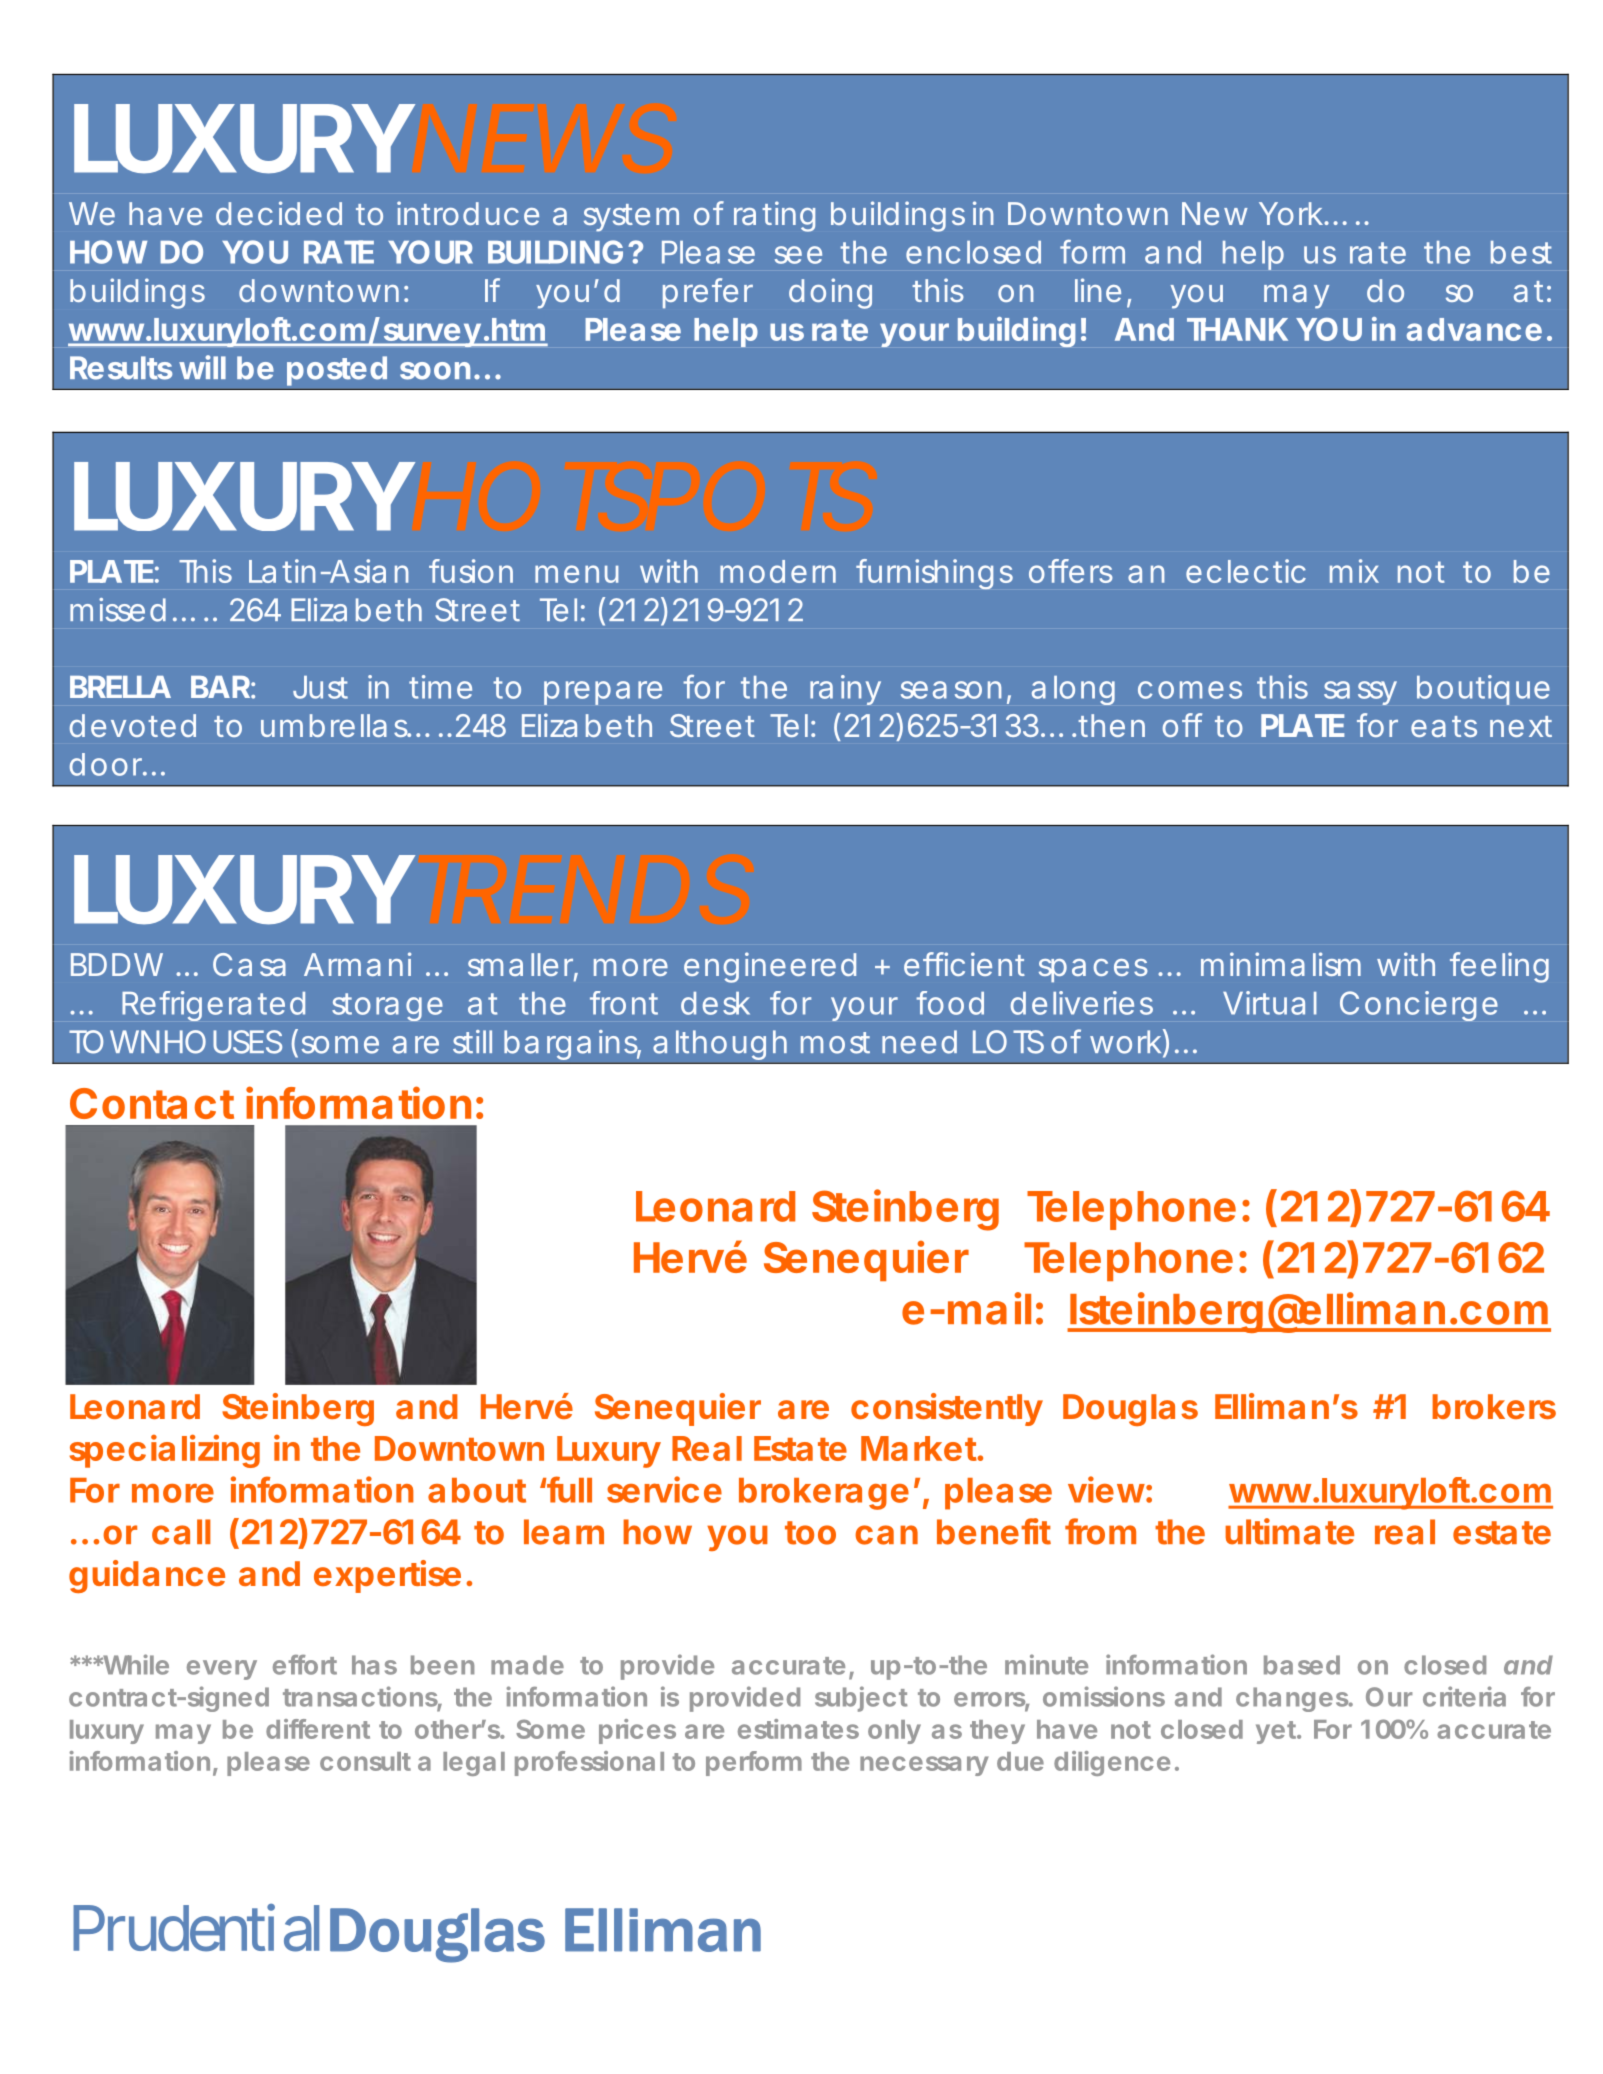 This screenshot has height=2074, width=1603. I want to click on brokers, so click(1494, 1406).
